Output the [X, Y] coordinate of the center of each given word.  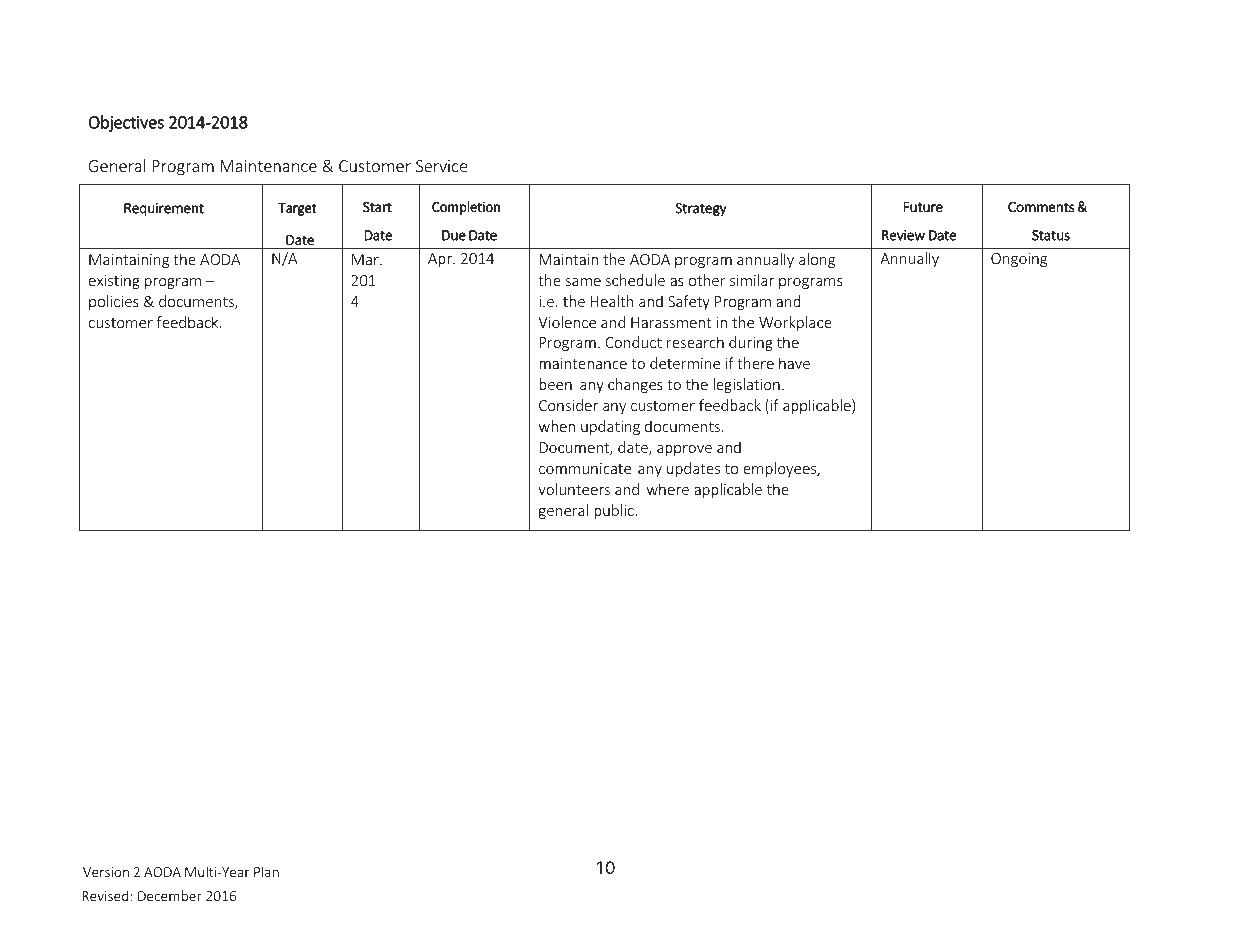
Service [441, 166]
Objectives [126, 123]
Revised [105, 895]
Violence [567, 322]
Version [106, 872]
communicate [585, 468]
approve [684, 450]
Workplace [795, 323]
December [170, 895]
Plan [266, 871]
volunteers [574, 489]
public [615, 511]
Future [923, 207]
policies [114, 302]
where [668, 489]
